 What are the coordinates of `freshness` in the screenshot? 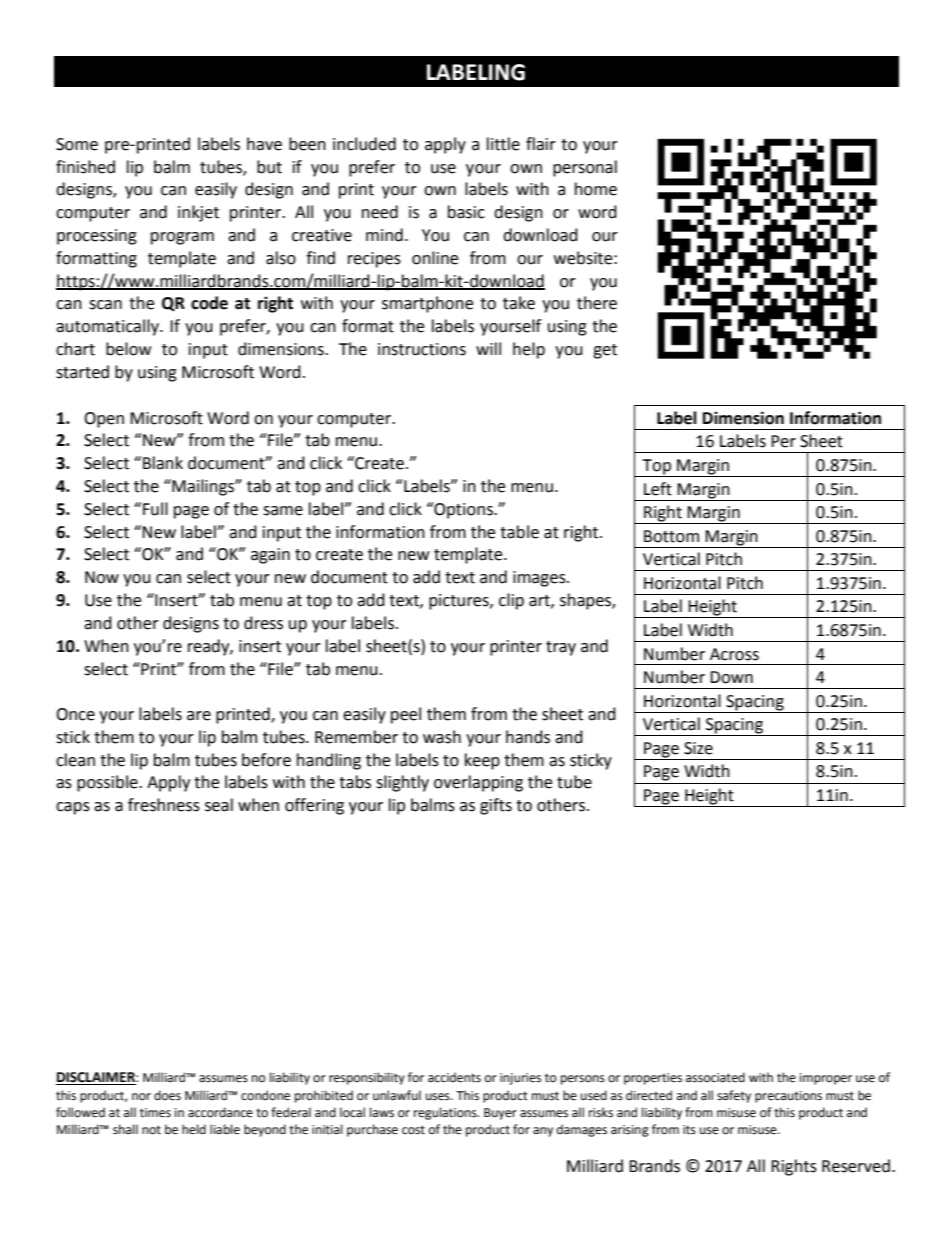 It's located at (164, 805).
